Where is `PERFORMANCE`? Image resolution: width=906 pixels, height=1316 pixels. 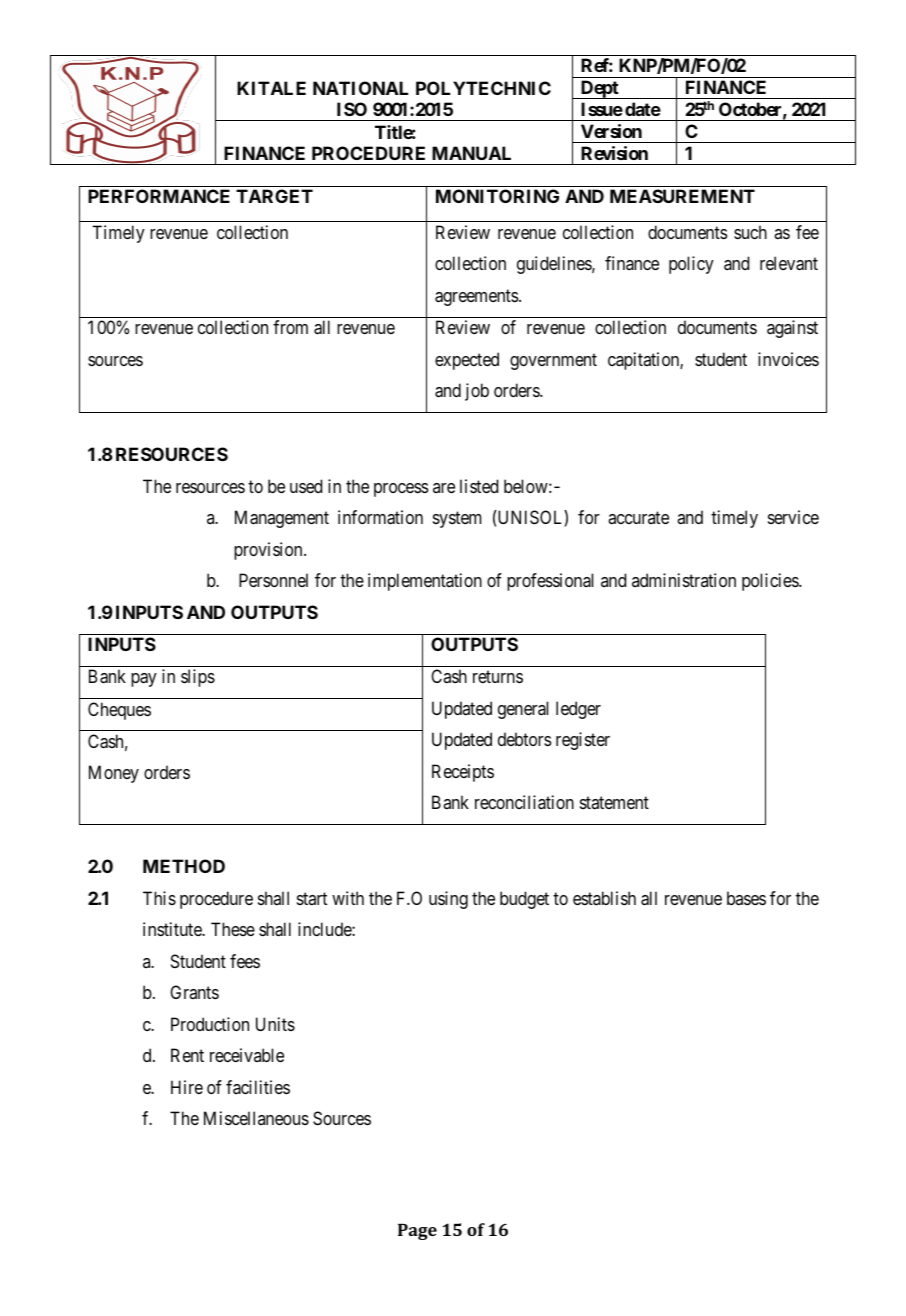 PERFORMANCE is located at coordinates (159, 196).
